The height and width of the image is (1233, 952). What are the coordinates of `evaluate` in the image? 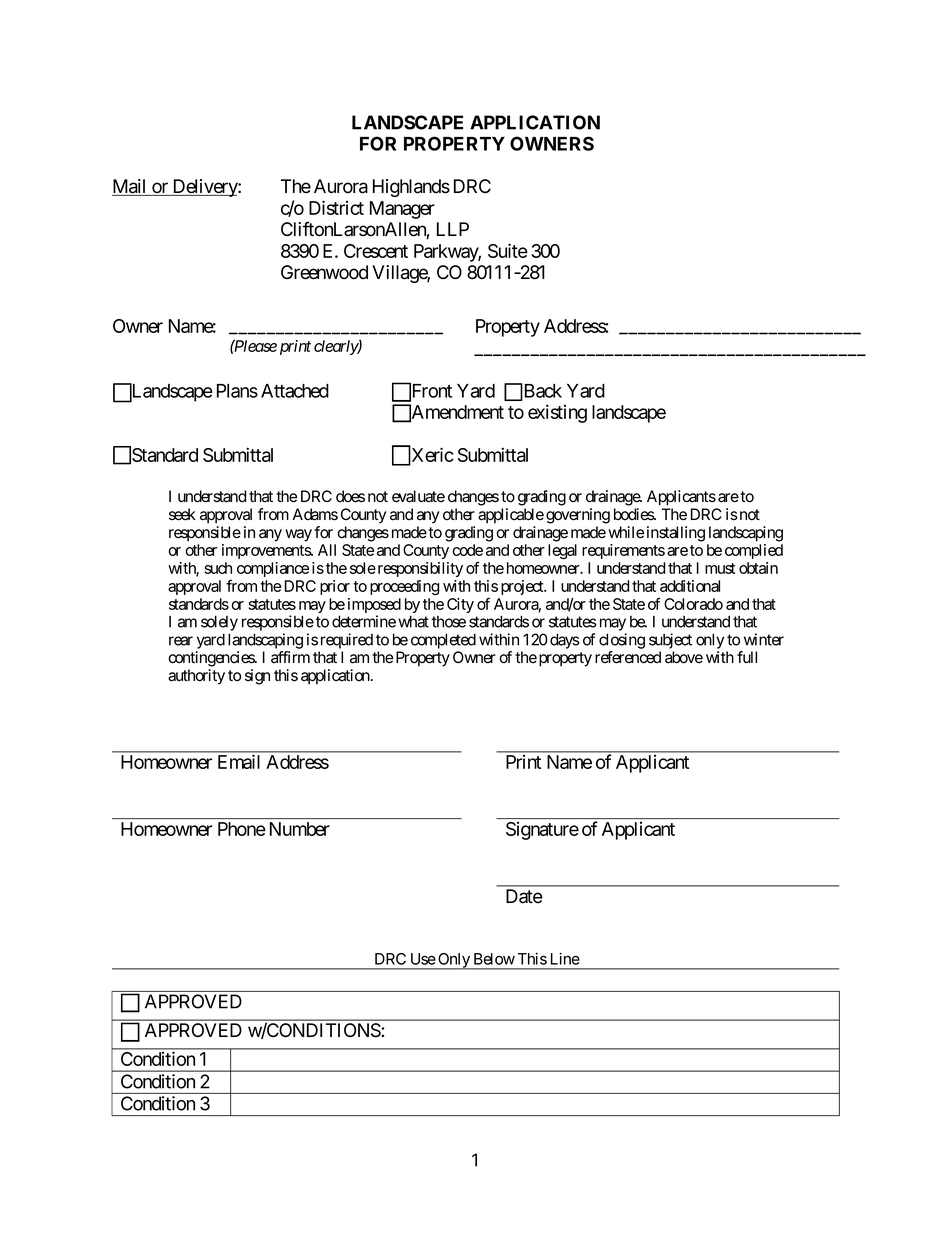 It's located at (418, 496).
